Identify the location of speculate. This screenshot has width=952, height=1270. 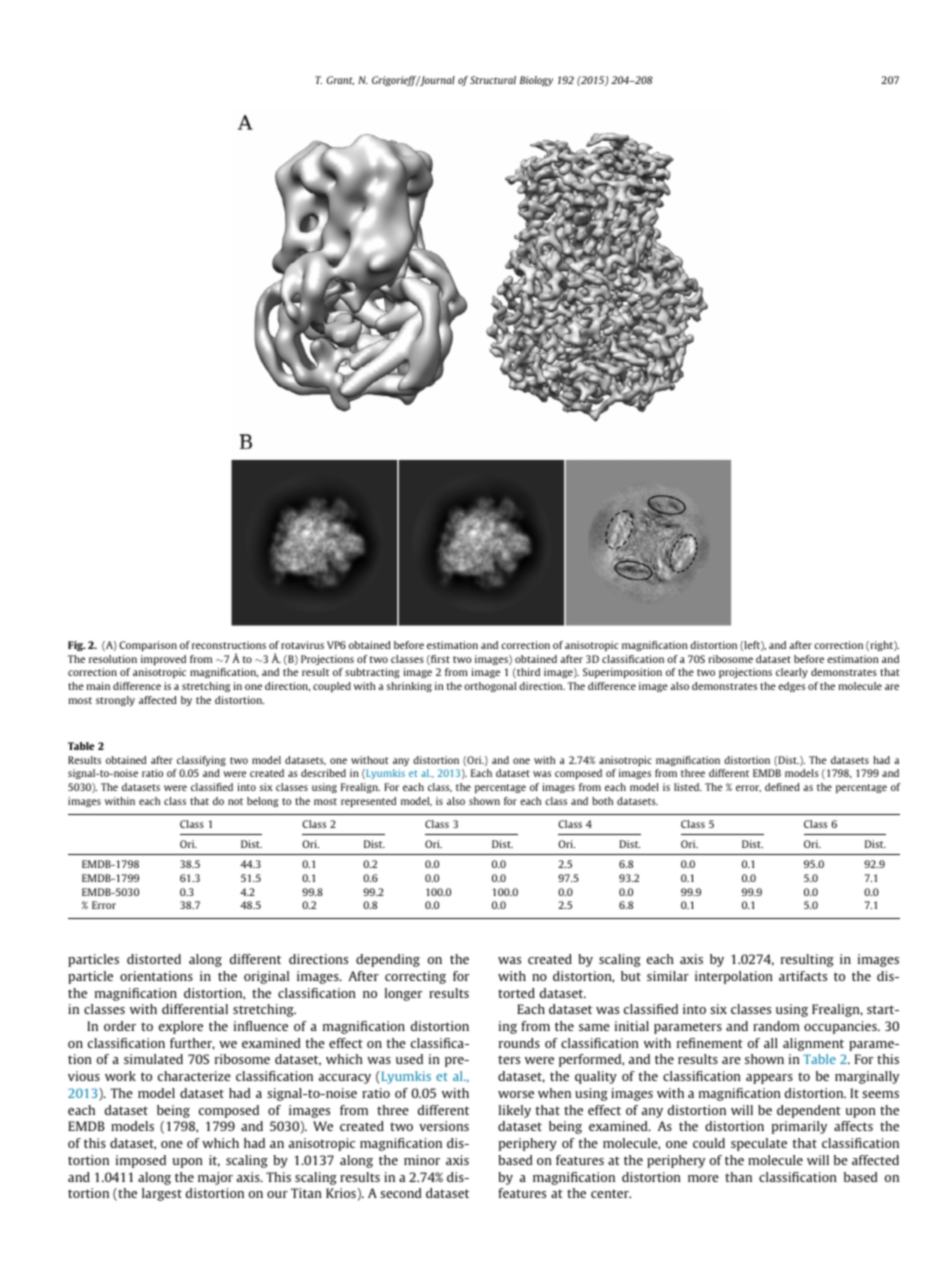
(759, 1144).
